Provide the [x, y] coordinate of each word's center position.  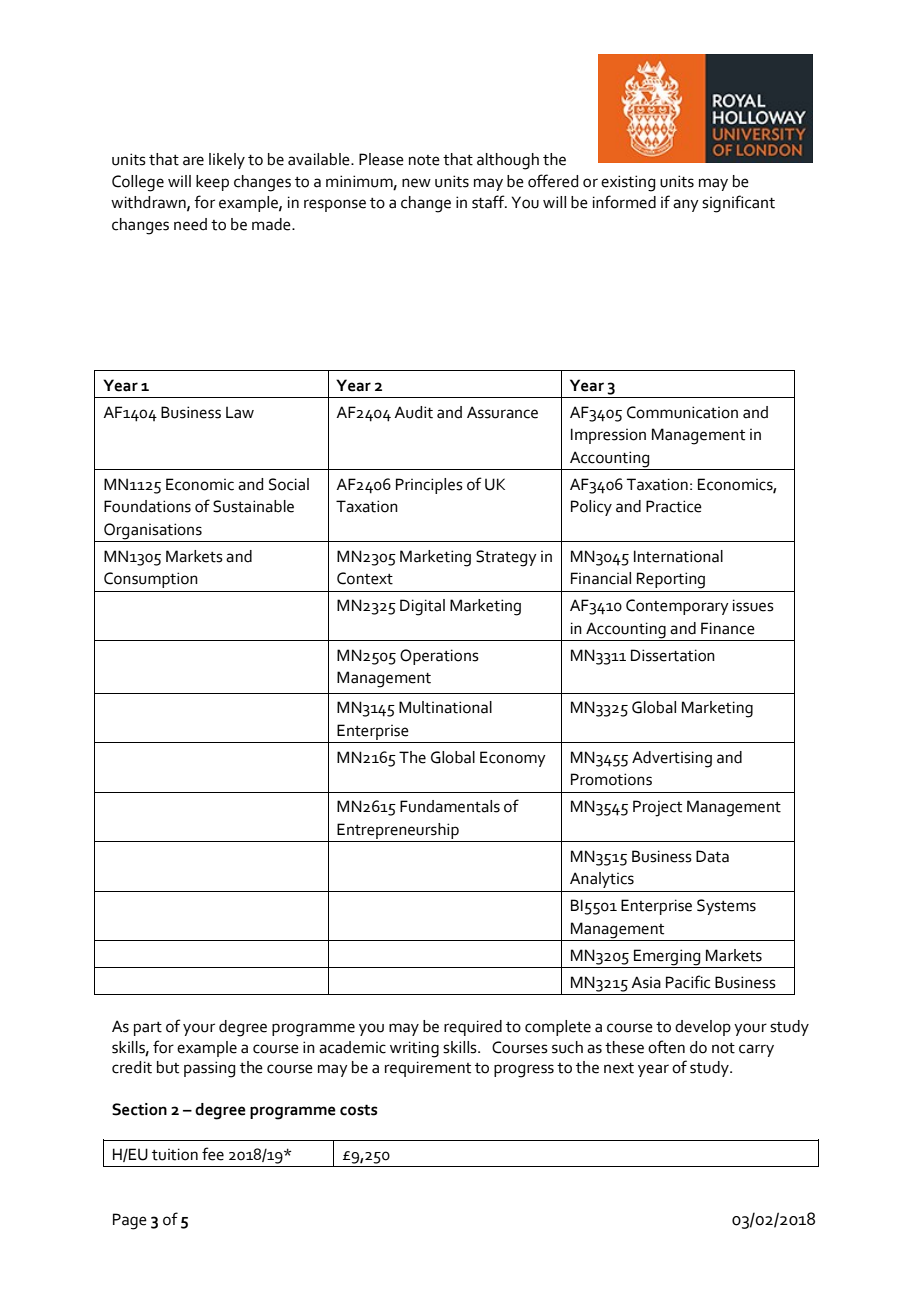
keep [212, 183]
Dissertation [673, 655]
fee [213, 1154]
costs [358, 1110]
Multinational [445, 707]
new [416, 183]
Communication [682, 412]
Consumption [151, 580]
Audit [413, 412]
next [619, 1068]
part [148, 1029]
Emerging [667, 957]
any [686, 205]
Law [240, 412]
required [473, 1028]
